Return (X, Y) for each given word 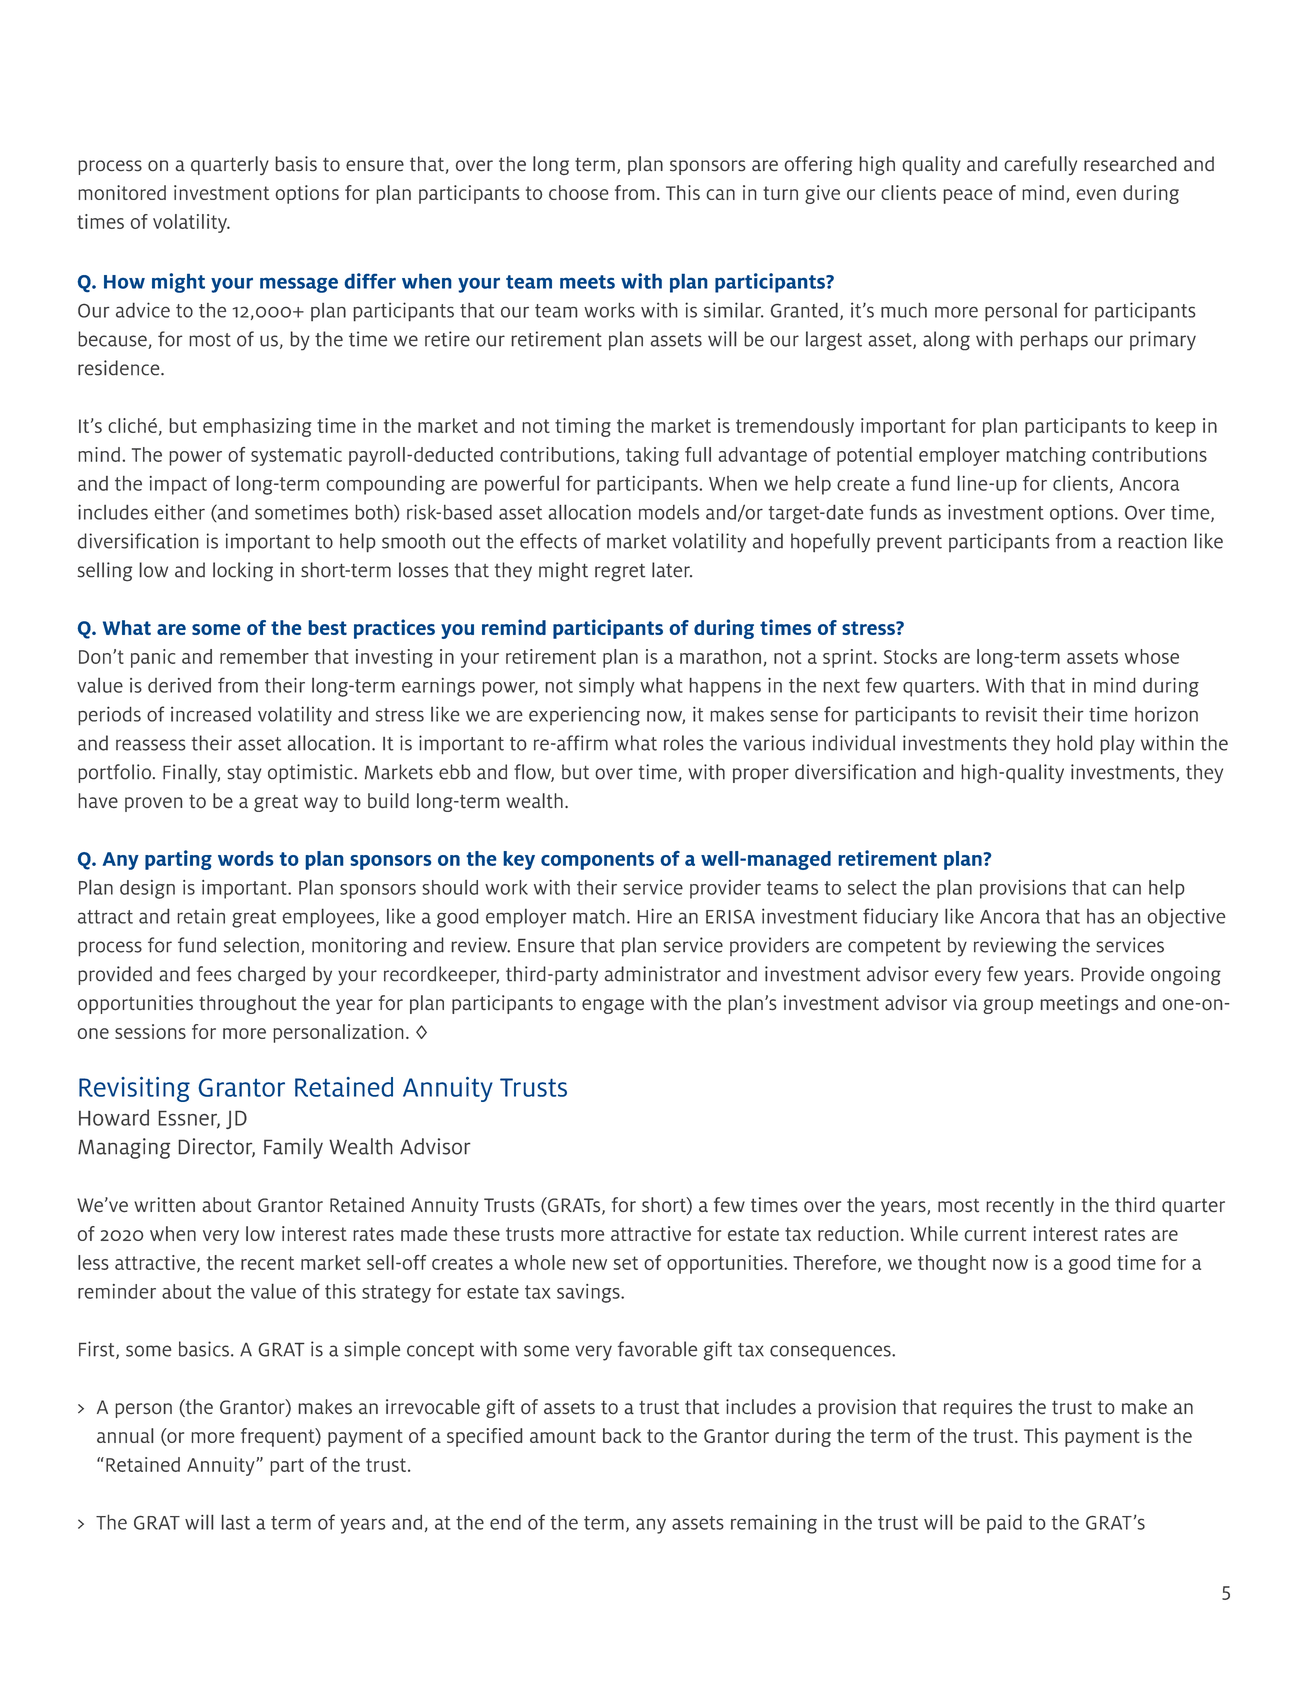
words (246, 858)
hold (1075, 743)
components (597, 861)
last (236, 1522)
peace (967, 196)
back (622, 1435)
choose (579, 192)
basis (296, 164)
